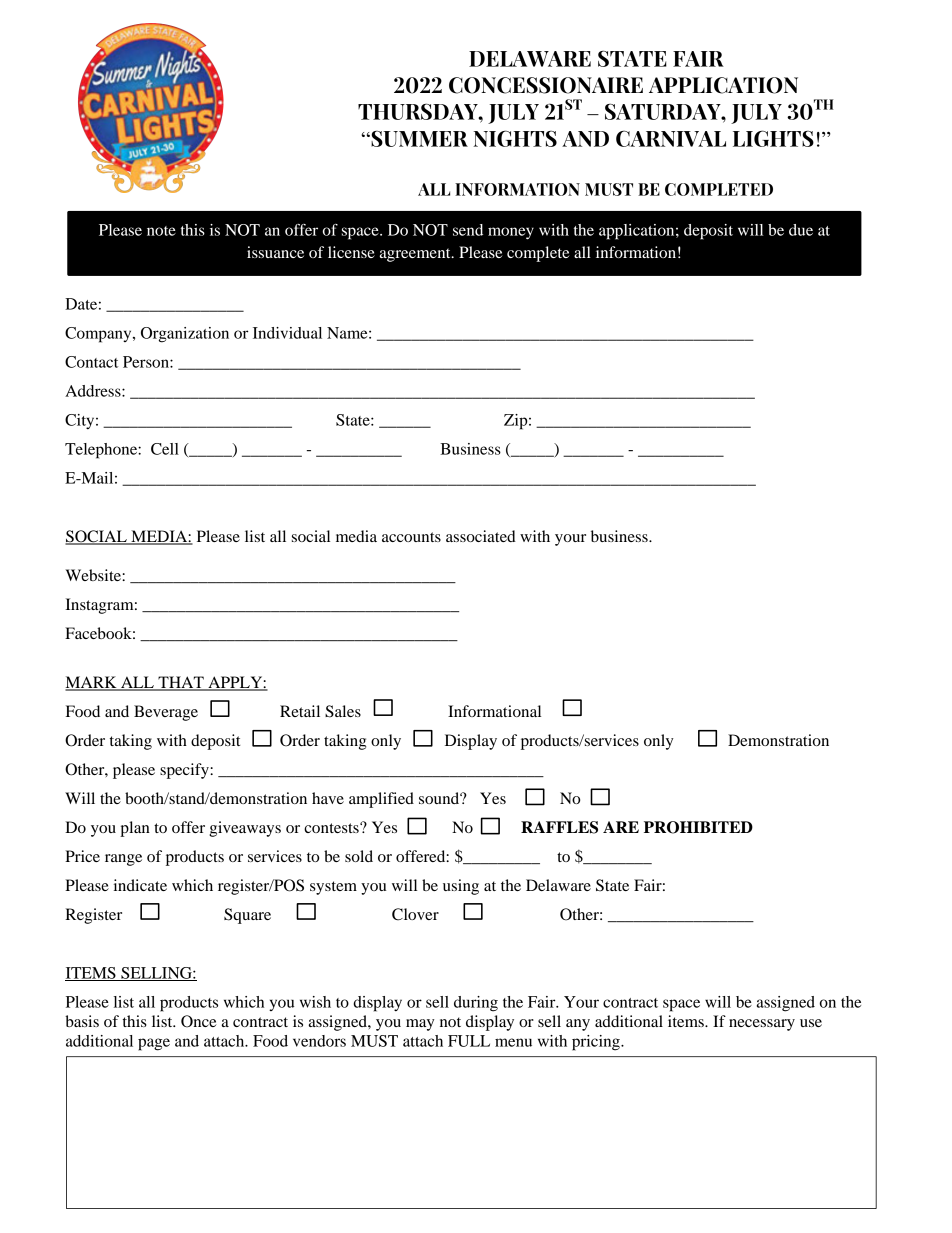  Describe the element at coordinates (481, 536) in the screenshot. I see `associated` at that location.
